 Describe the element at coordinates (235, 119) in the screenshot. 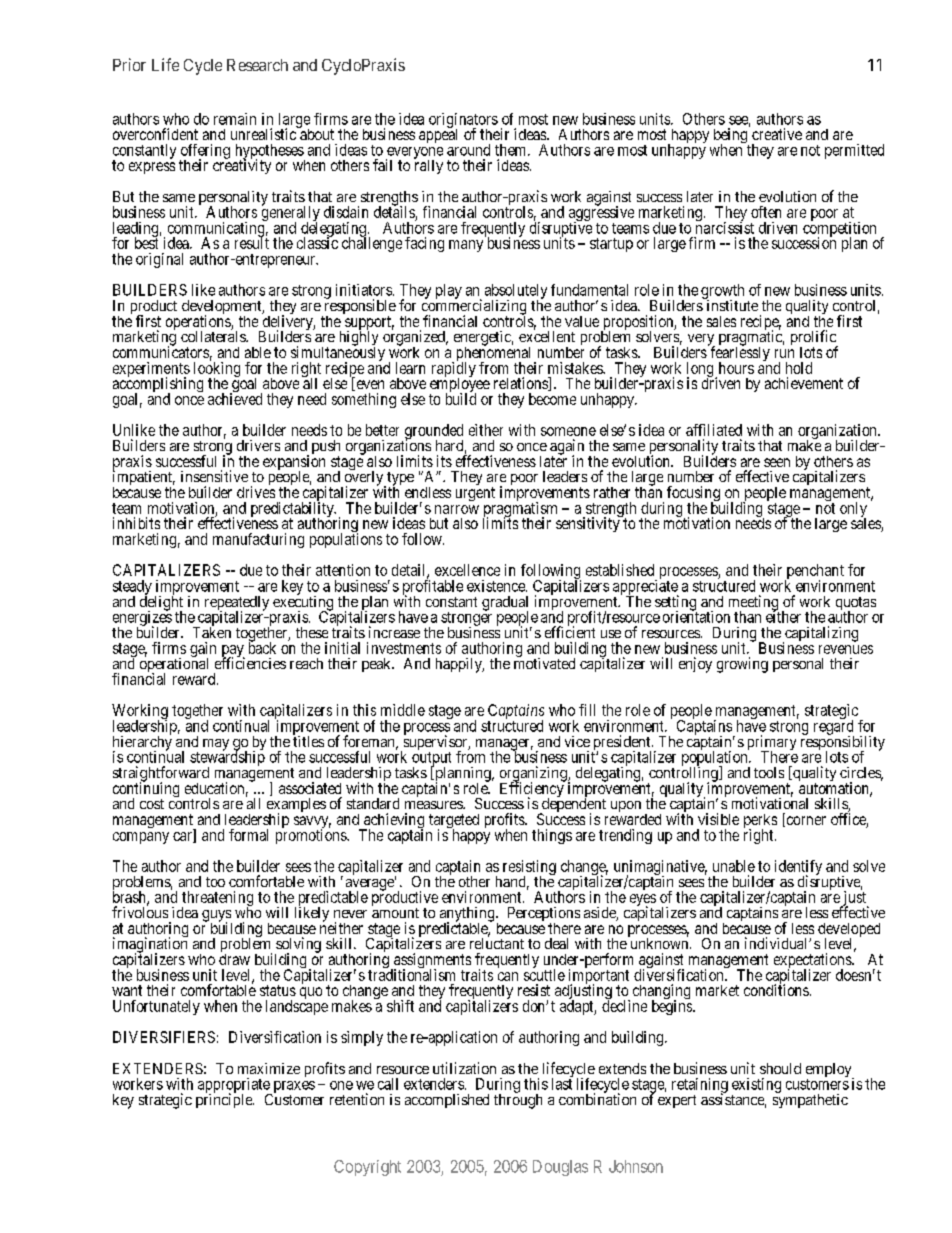

I see `remain` at that location.
